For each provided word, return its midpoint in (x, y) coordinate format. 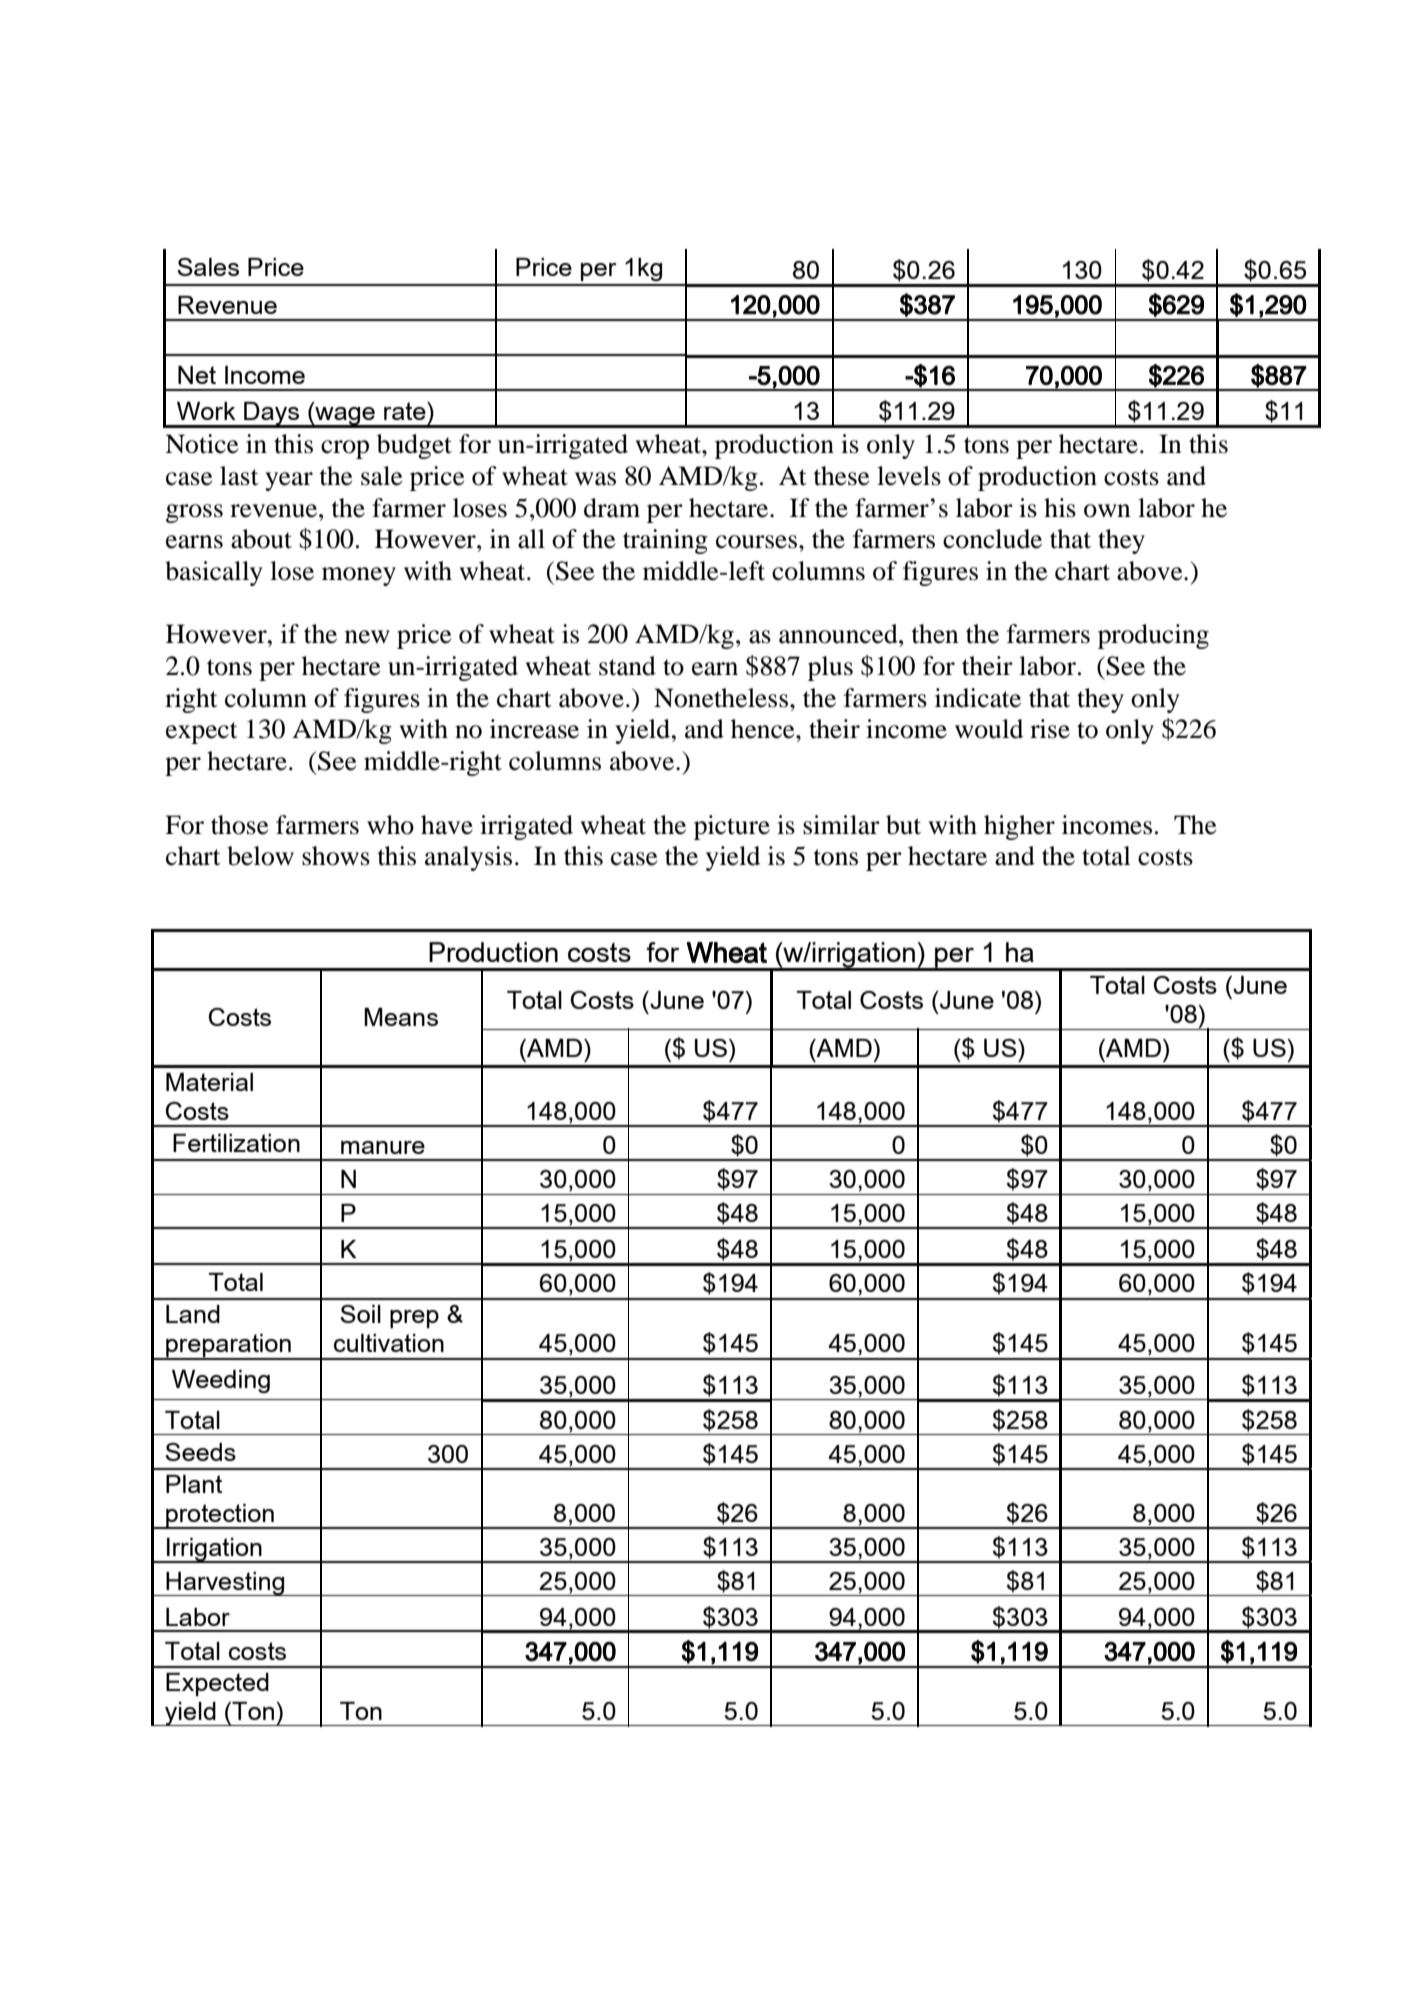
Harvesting (225, 1584)
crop (345, 449)
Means (401, 1016)
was (595, 479)
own (1107, 511)
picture (732, 827)
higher (1019, 827)
